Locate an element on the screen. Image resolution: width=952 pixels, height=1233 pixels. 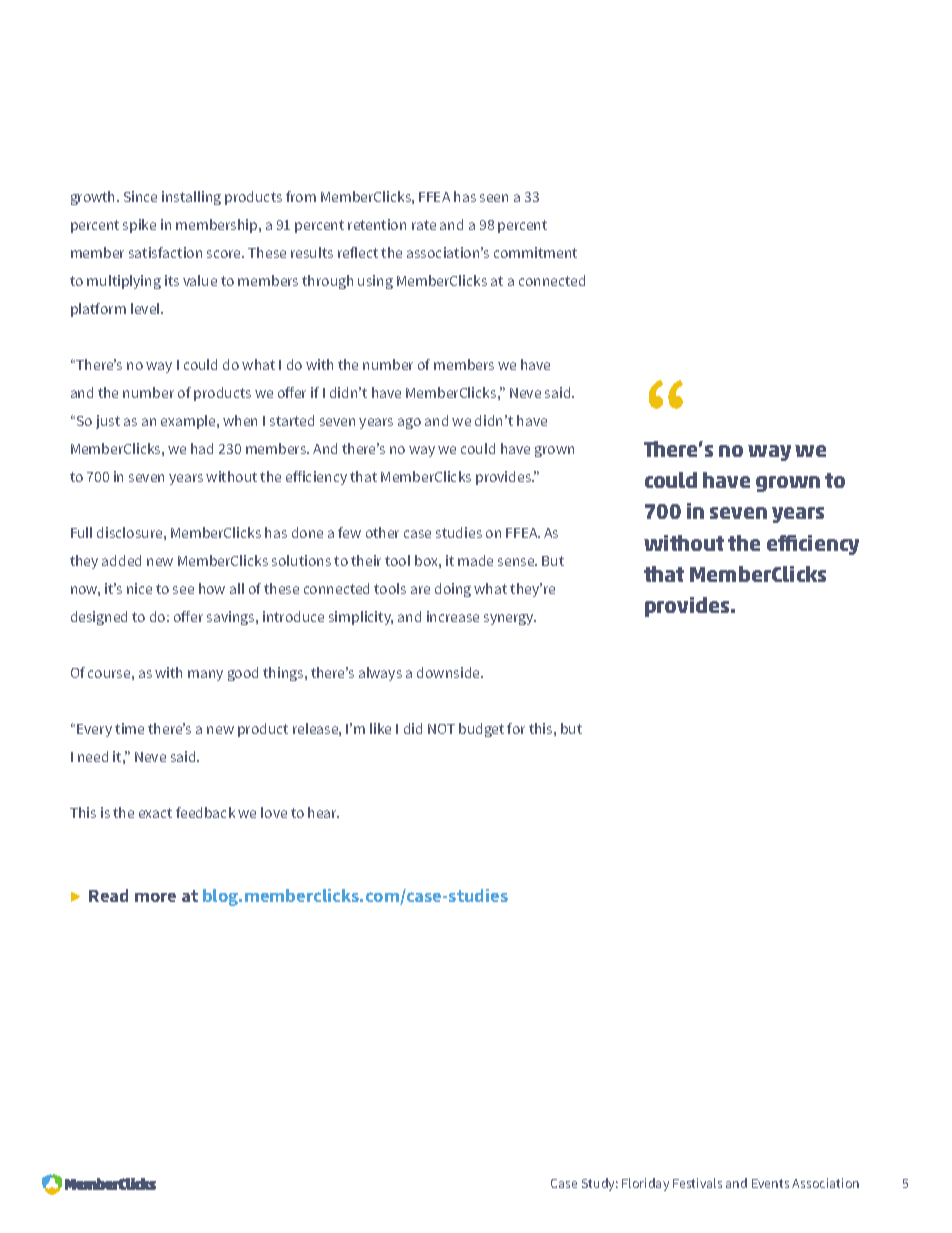
spike is located at coordinates (139, 226).
